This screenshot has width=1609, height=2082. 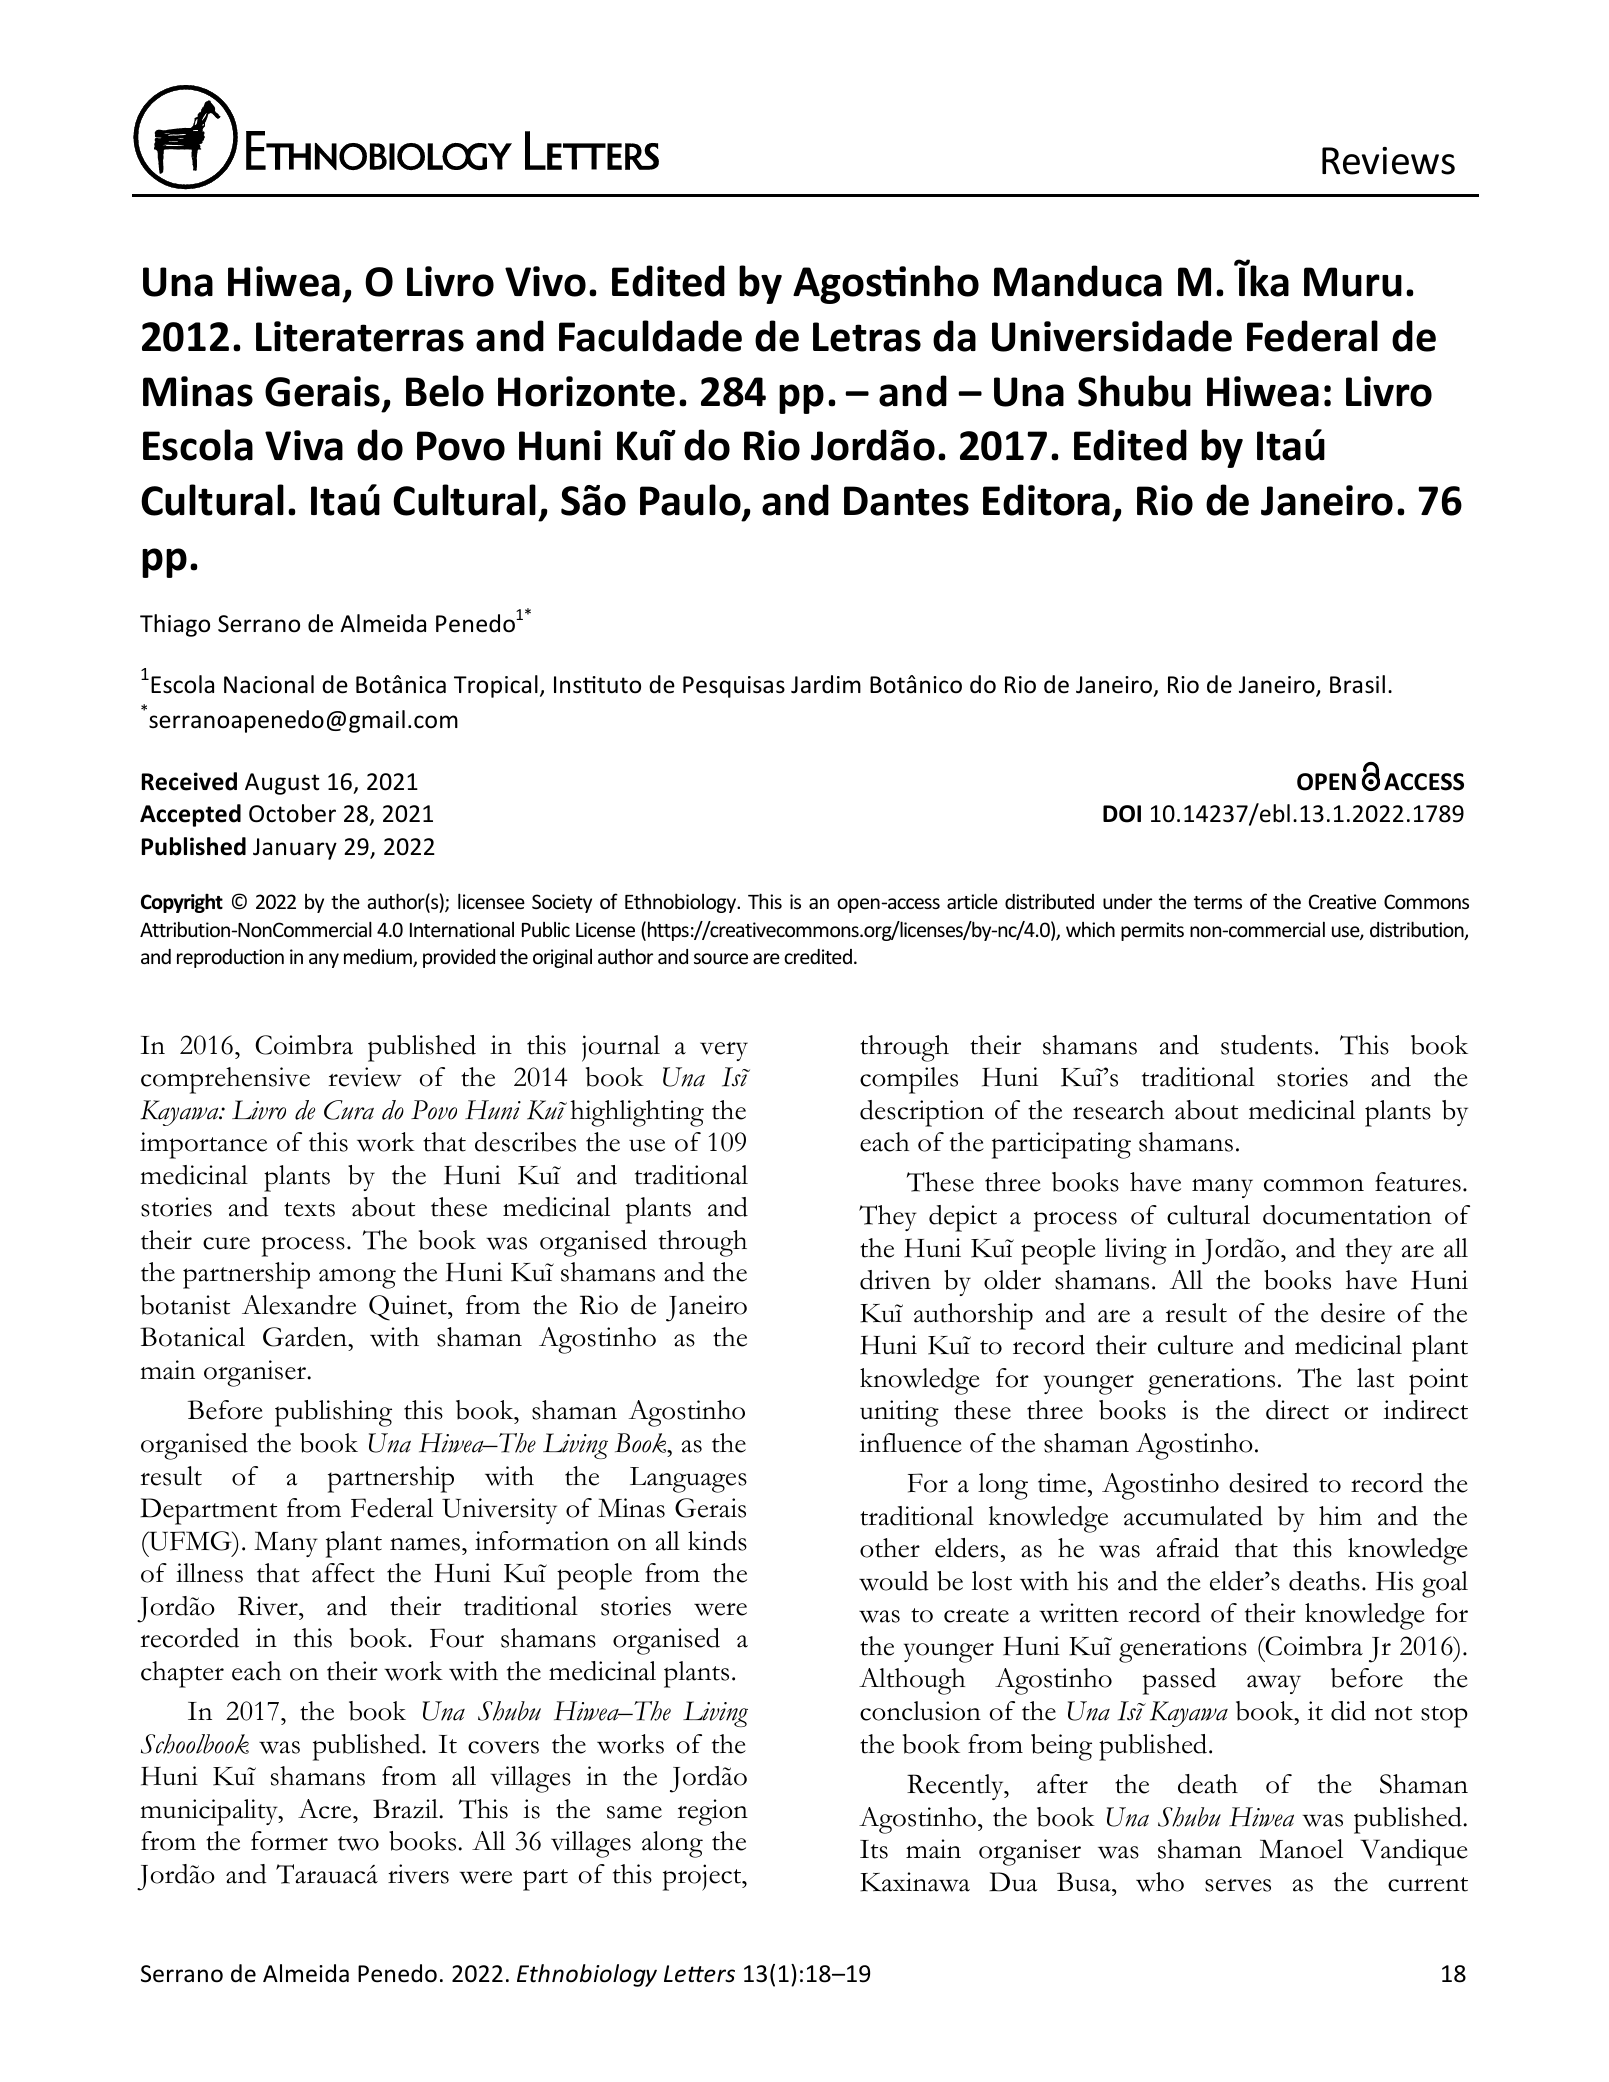 What do you see at coordinates (906, 501) in the screenshot?
I see `Dantes` at bounding box center [906, 501].
